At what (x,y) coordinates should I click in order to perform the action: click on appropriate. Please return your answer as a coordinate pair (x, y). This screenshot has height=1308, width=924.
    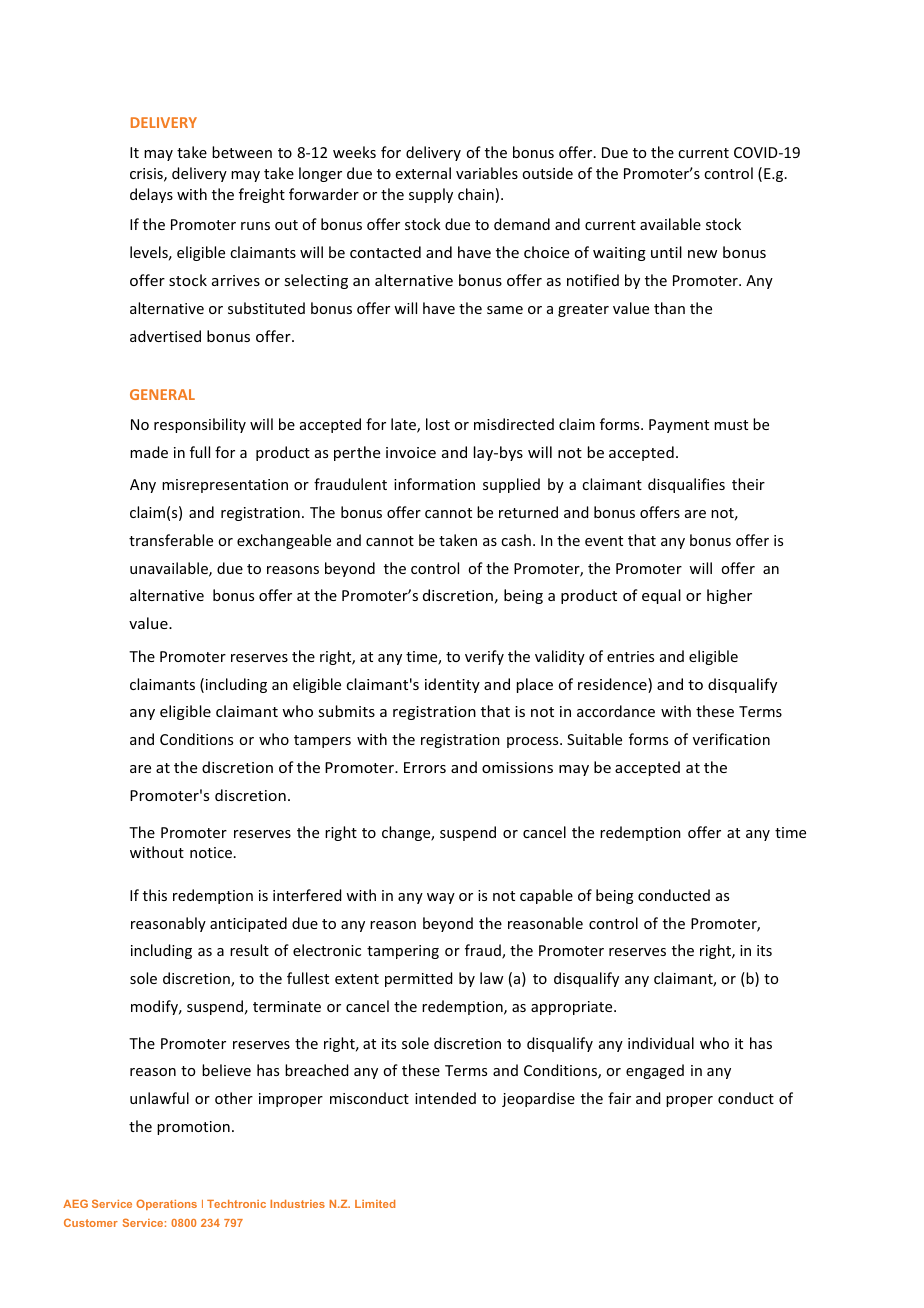
    Looking at the image, I should click on (573, 1008).
